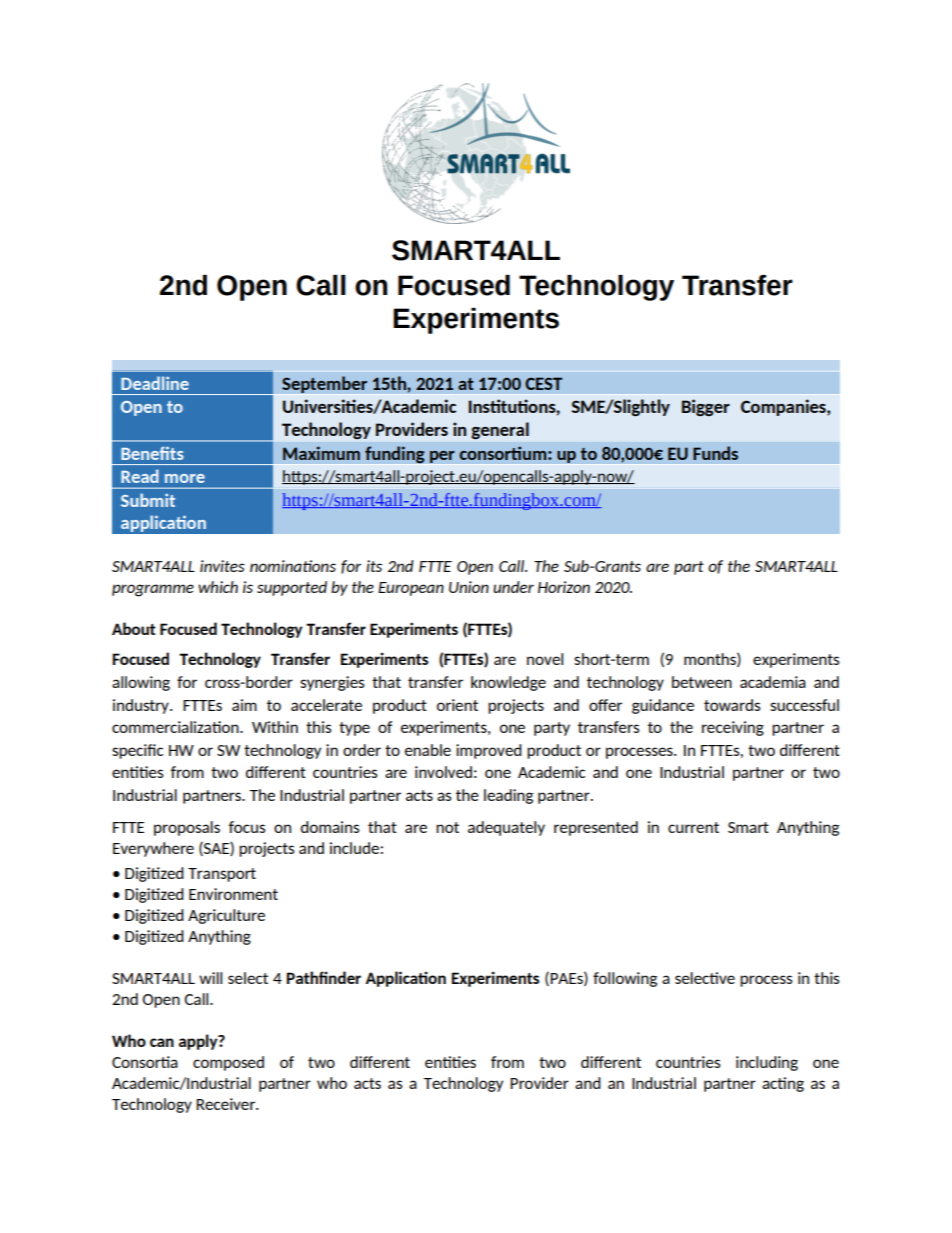 This image has height=1233, width=952. Describe the element at coordinates (733, 728) in the image. I see `receiving` at that location.
